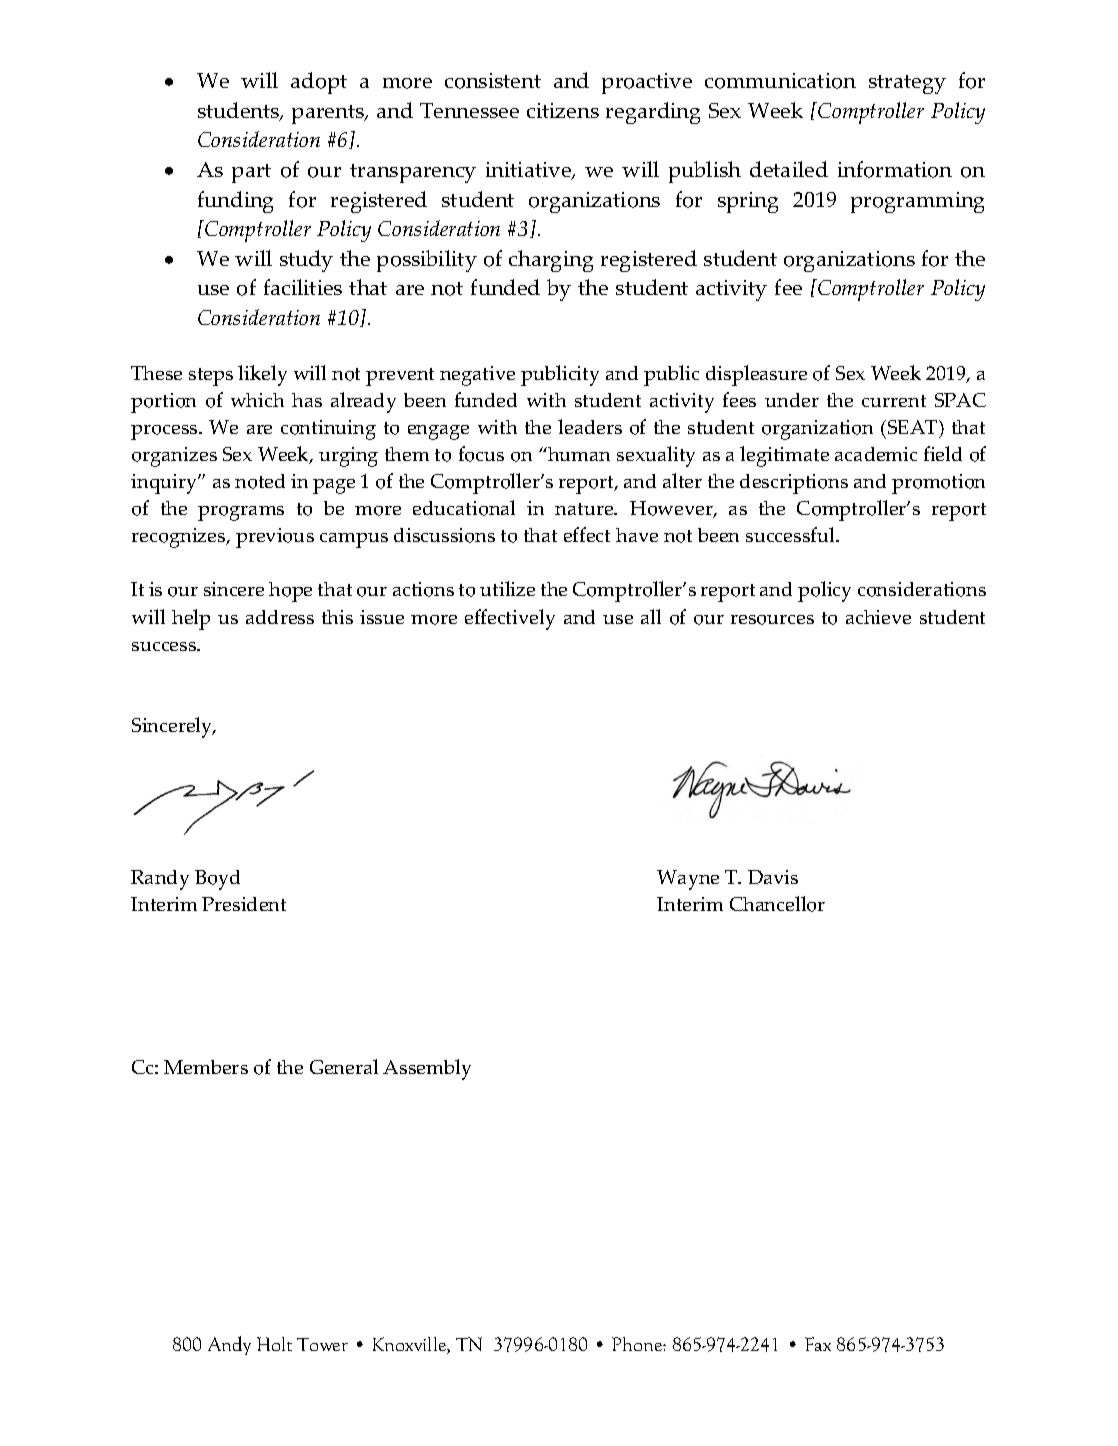  Describe the element at coordinates (688, 880) in the document. I see `Wayne` at that location.
